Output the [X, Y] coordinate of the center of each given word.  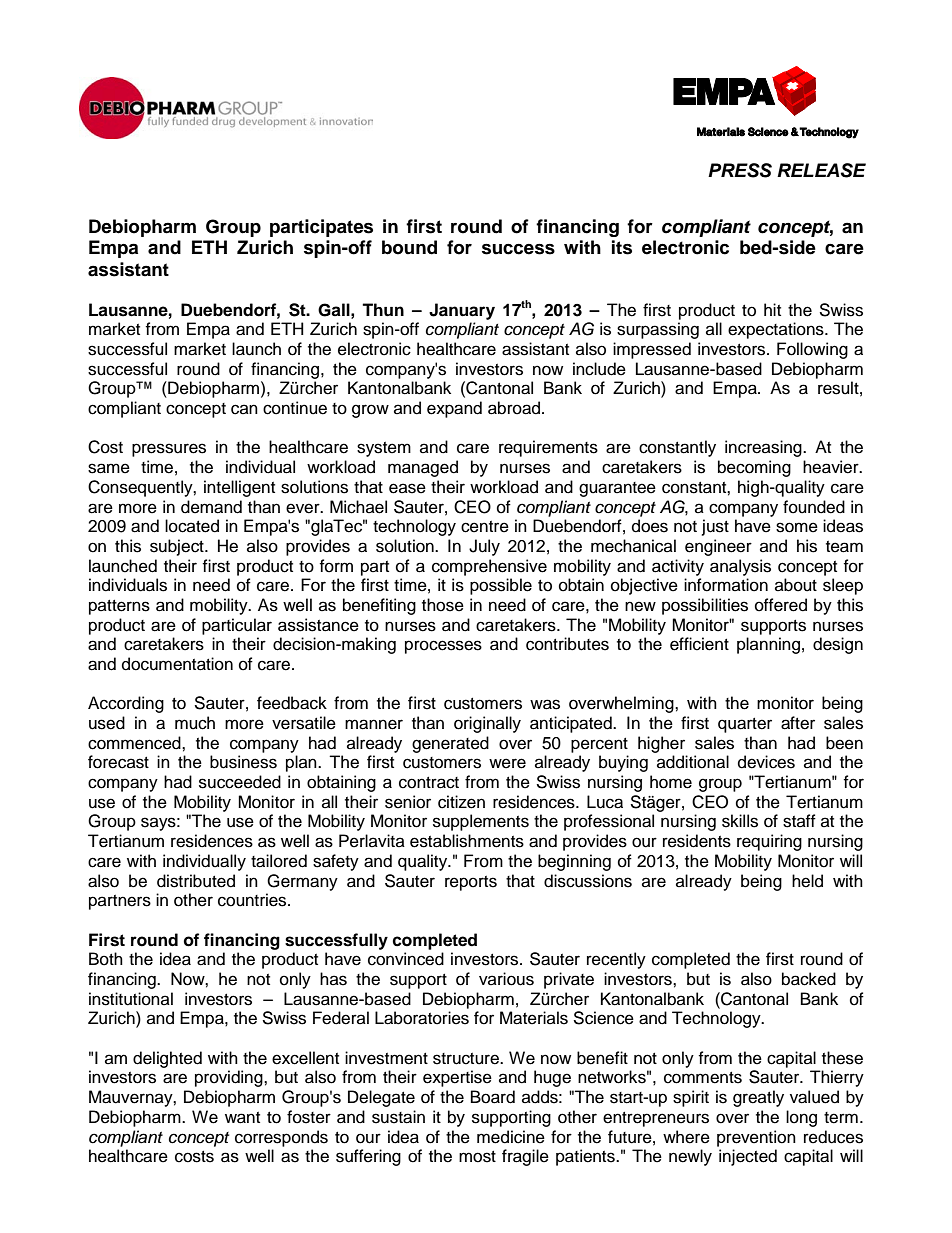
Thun [383, 310]
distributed [196, 881]
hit [772, 309]
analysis [740, 567]
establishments [467, 841]
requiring [769, 842]
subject [178, 547]
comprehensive [489, 567]
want [242, 1118]
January [462, 311]
